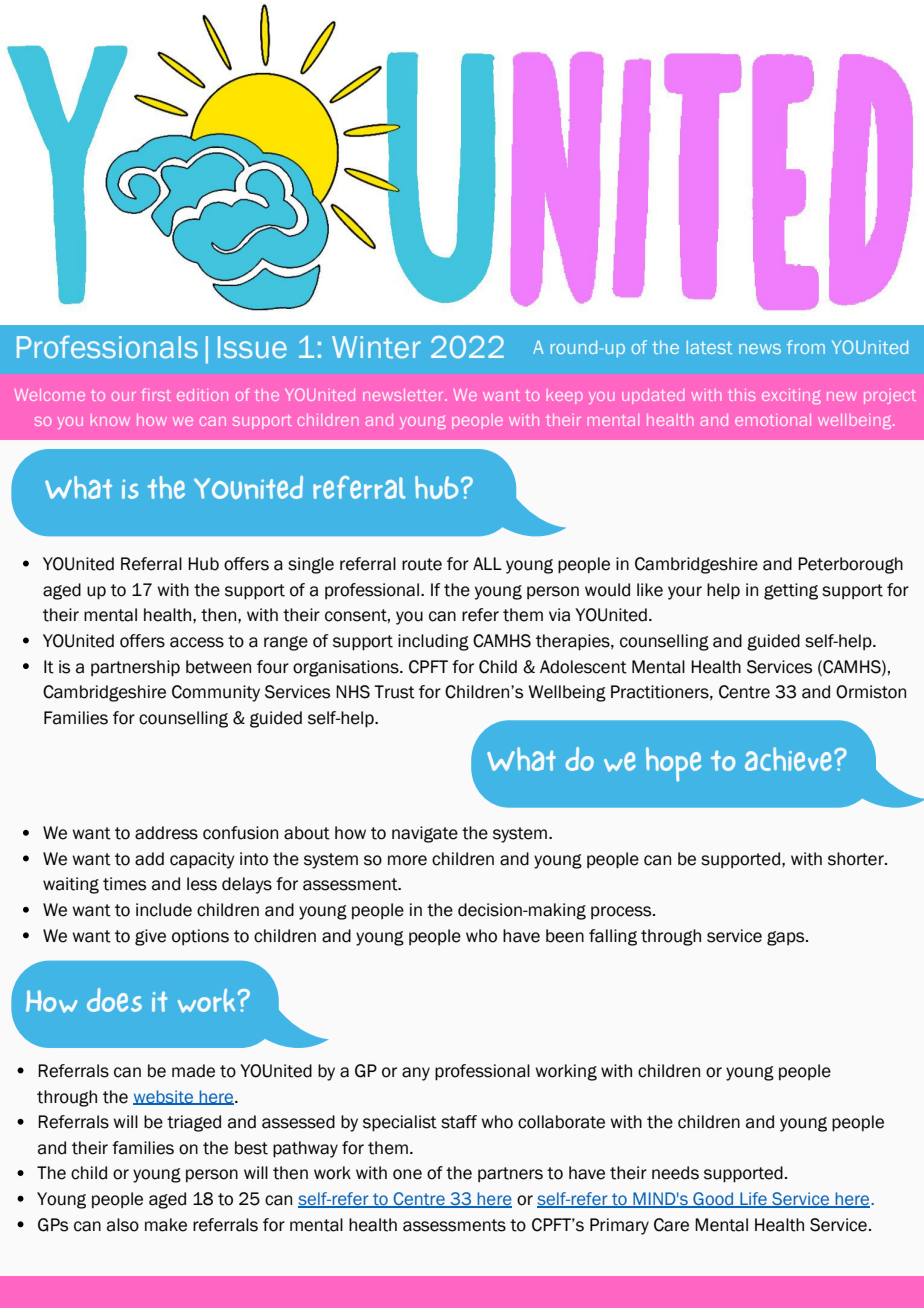 The height and width of the document is (1308, 924). I want to click on route, so click(422, 564).
